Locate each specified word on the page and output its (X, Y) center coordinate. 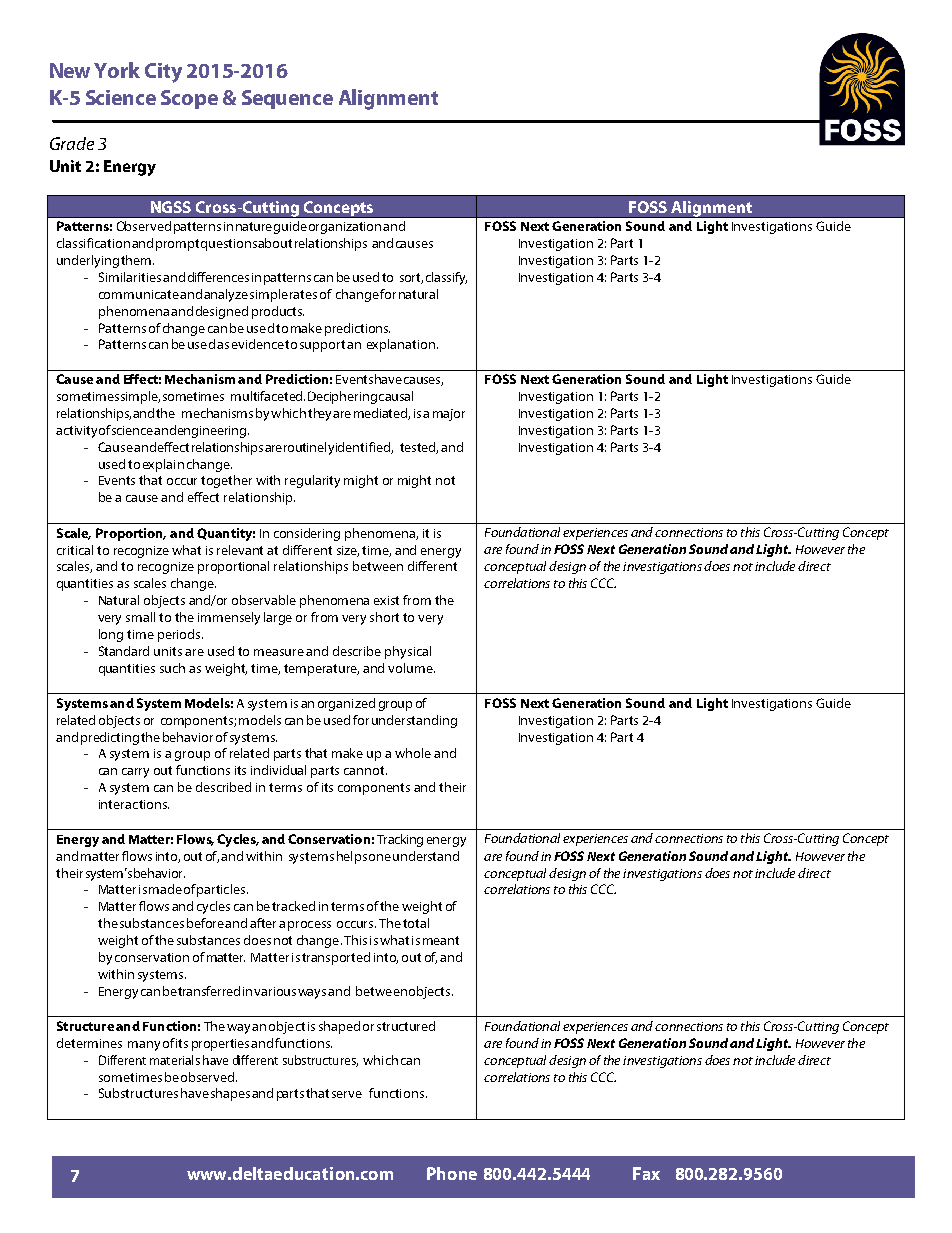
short (384, 617)
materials (175, 1060)
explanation (401, 345)
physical (408, 652)
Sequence (287, 99)
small (140, 617)
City (163, 73)
